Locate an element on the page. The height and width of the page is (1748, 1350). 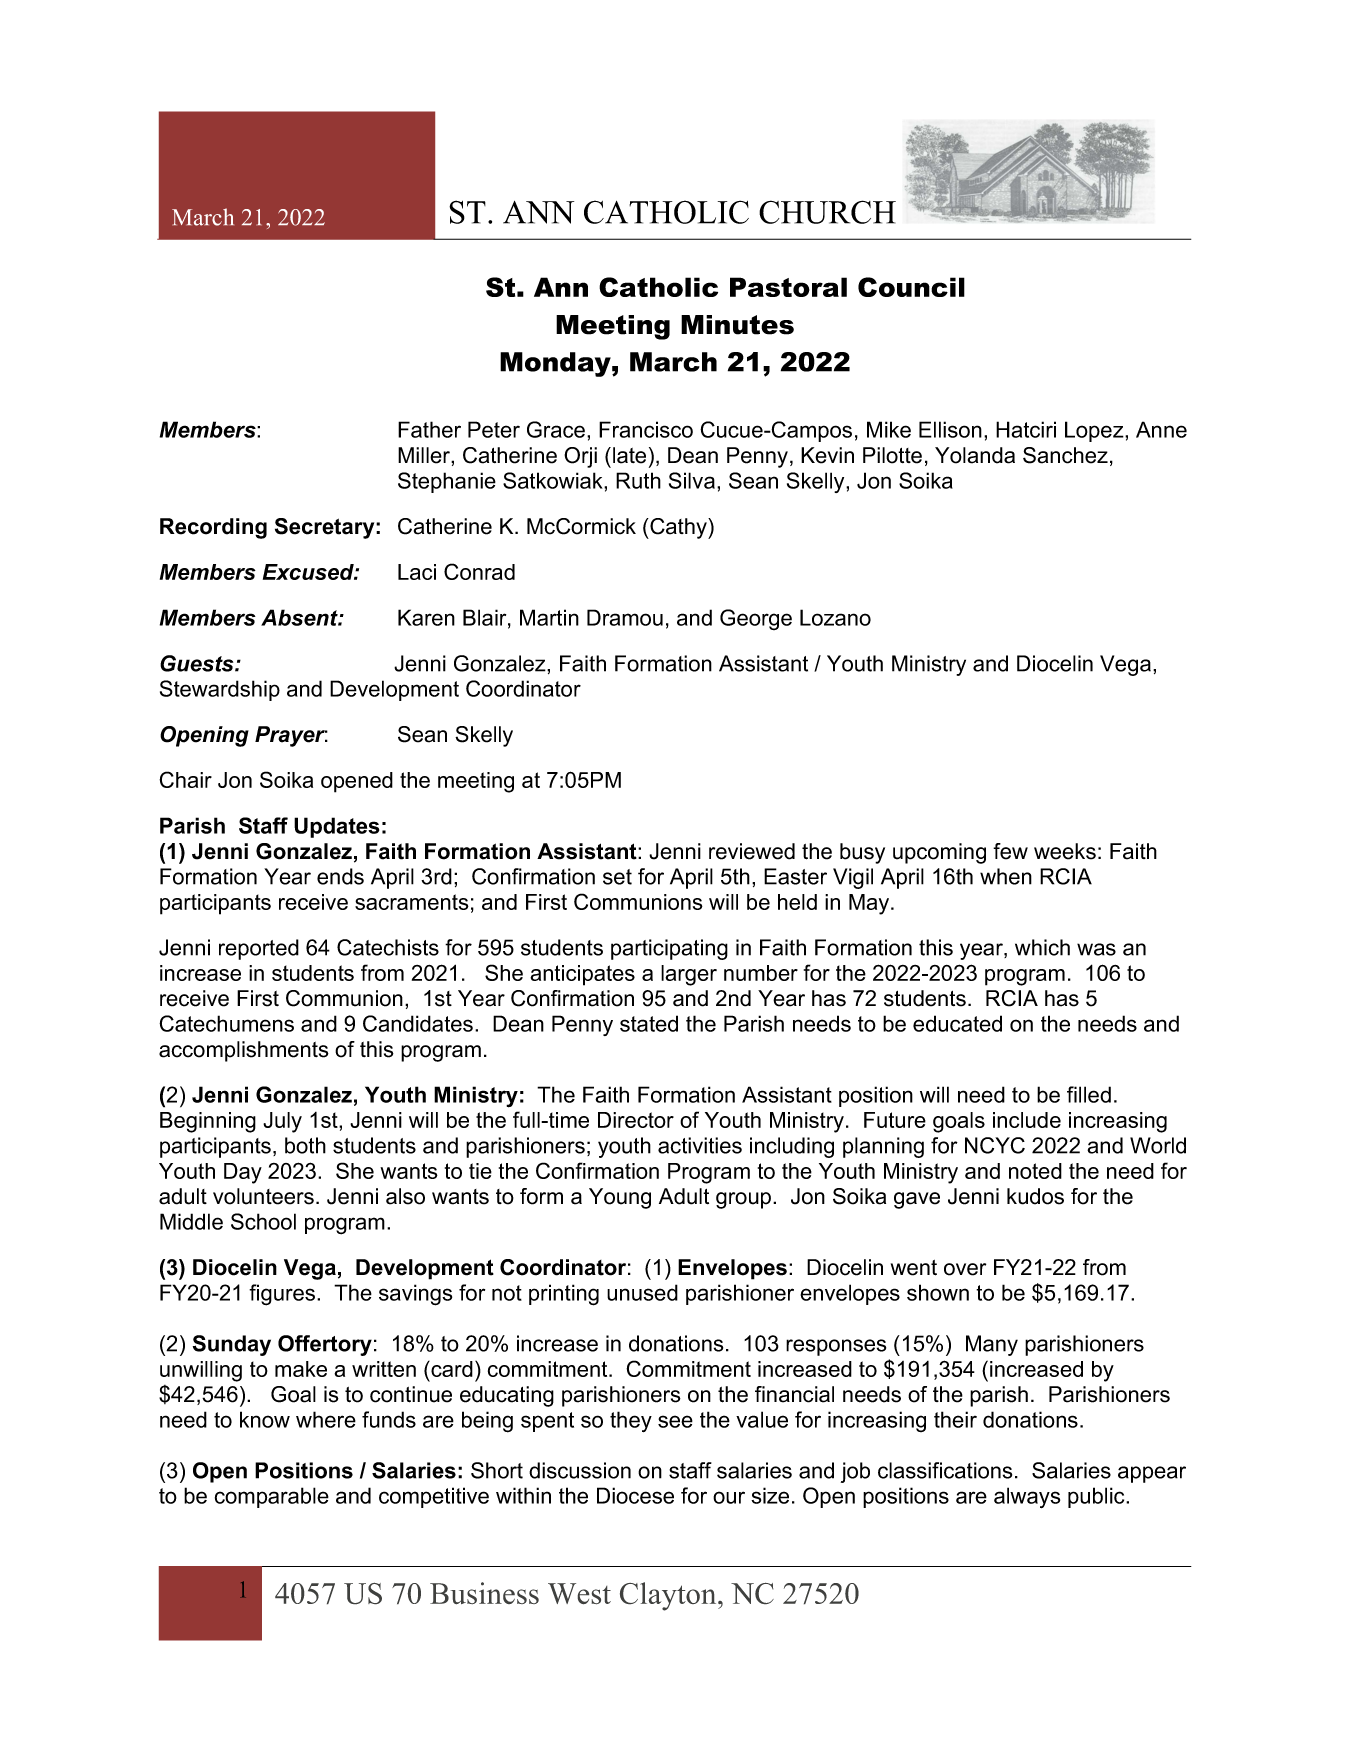
Prayer is located at coordinates (291, 736).
